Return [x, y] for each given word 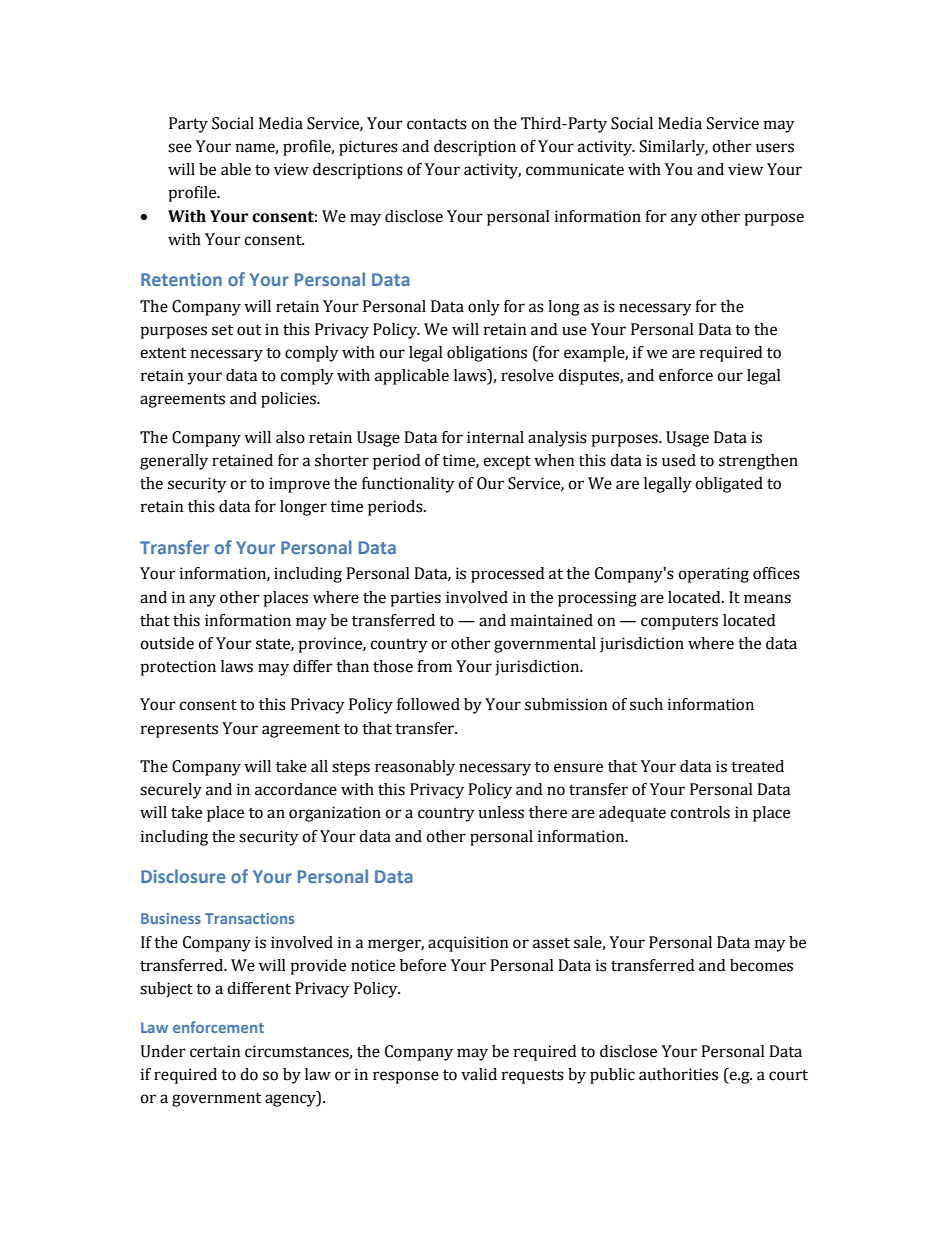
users [775, 148]
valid [479, 1074]
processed [507, 575]
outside [167, 643]
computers [679, 623]
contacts [437, 124]
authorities [678, 1074]
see [180, 148]
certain [215, 1051]
